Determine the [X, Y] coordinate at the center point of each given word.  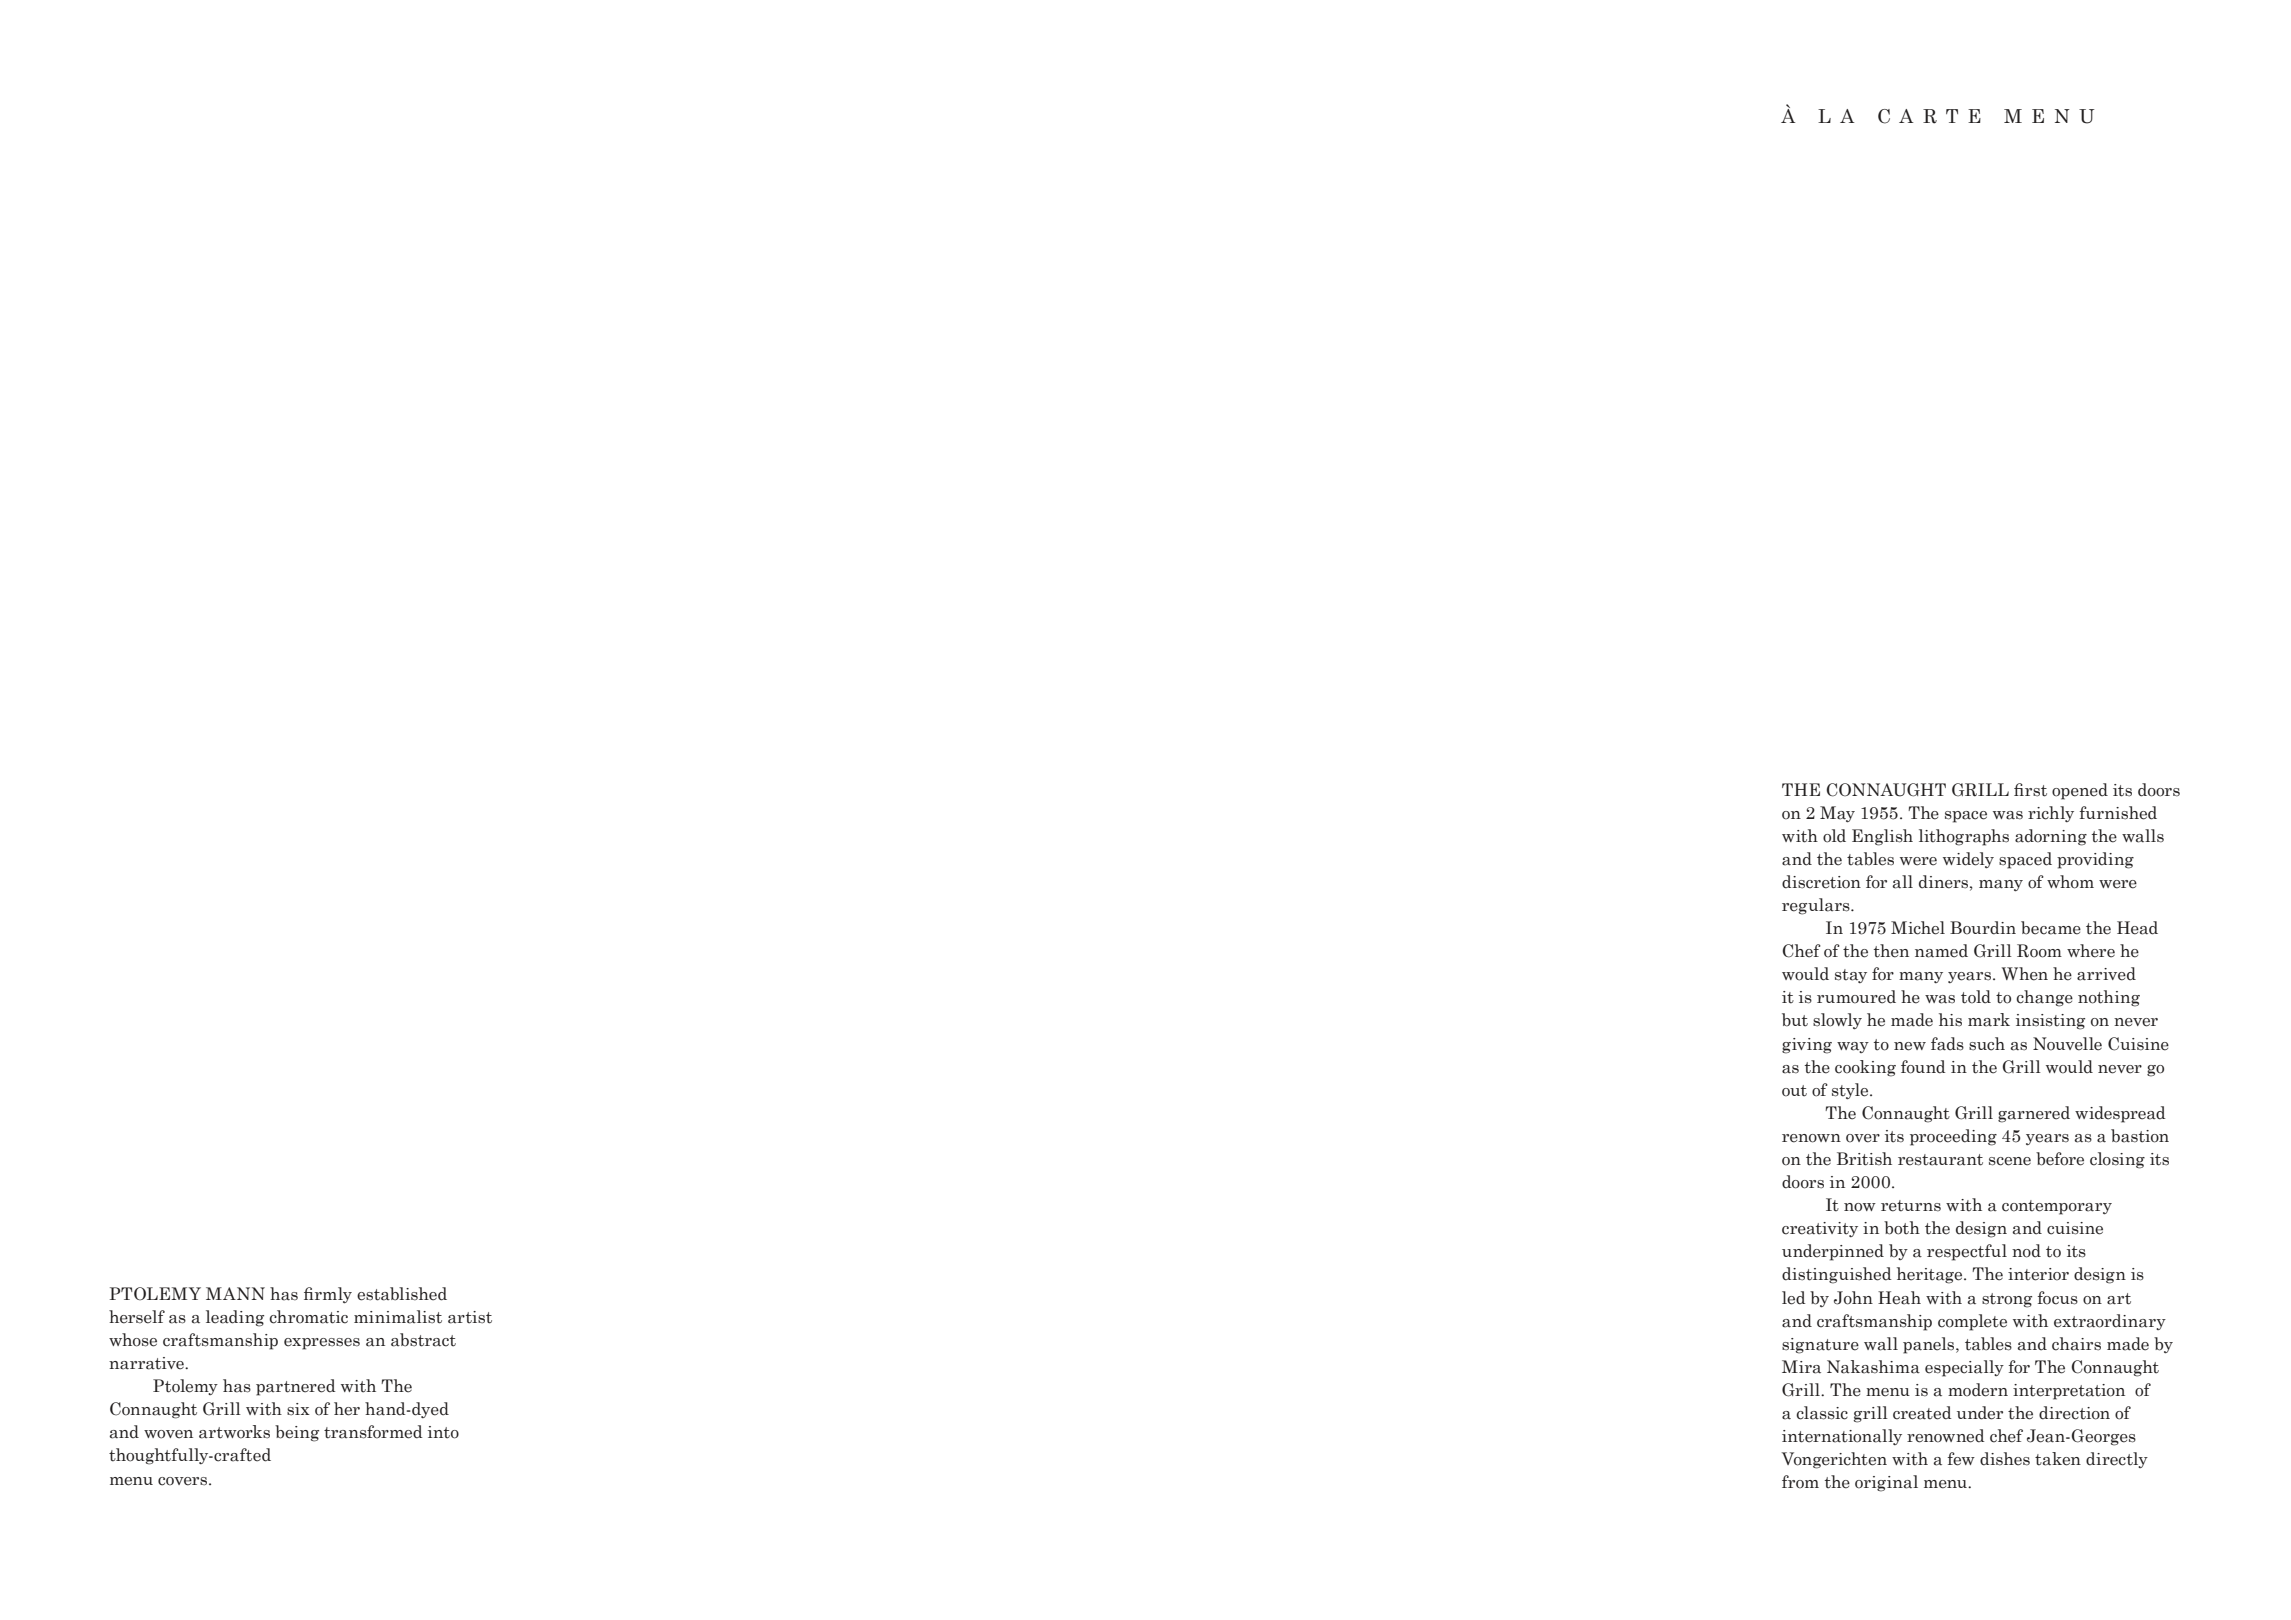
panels [1930, 1345]
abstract [423, 1340]
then [1891, 951]
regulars [1817, 906]
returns [1911, 1206]
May [1837, 814]
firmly [328, 1295]
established [402, 1294]
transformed [373, 1432]
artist [470, 1317]
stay [1851, 976]
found [1923, 1067]
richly [2051, 814]
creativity [1820, 1229]
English [1882, 837]
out [1794, 1091]
